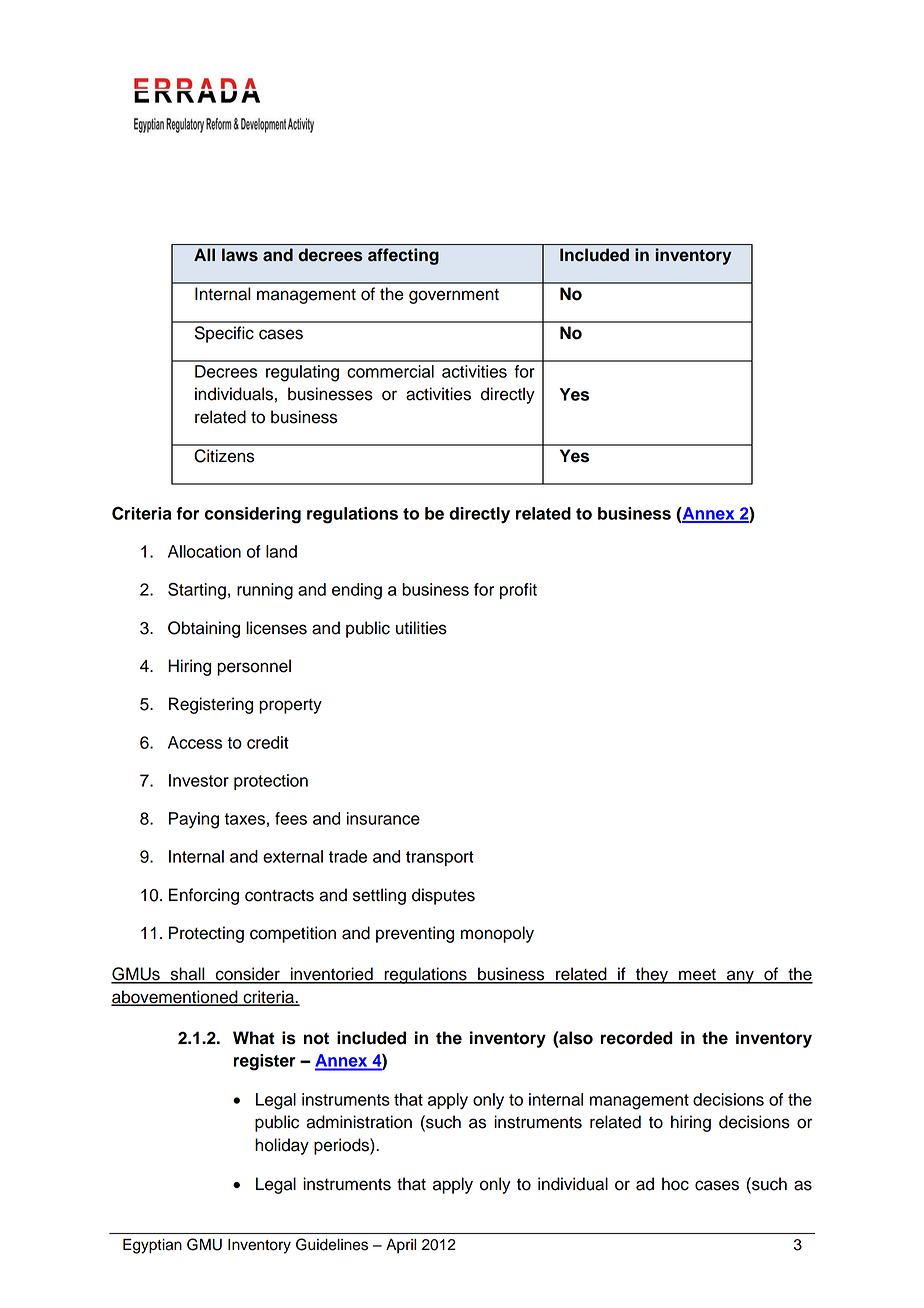 The width and height of the document is (924, 1308). What do you see at coordinates (401, 1246) in the document?
I see `April` at bounding box center [401, 1246].
